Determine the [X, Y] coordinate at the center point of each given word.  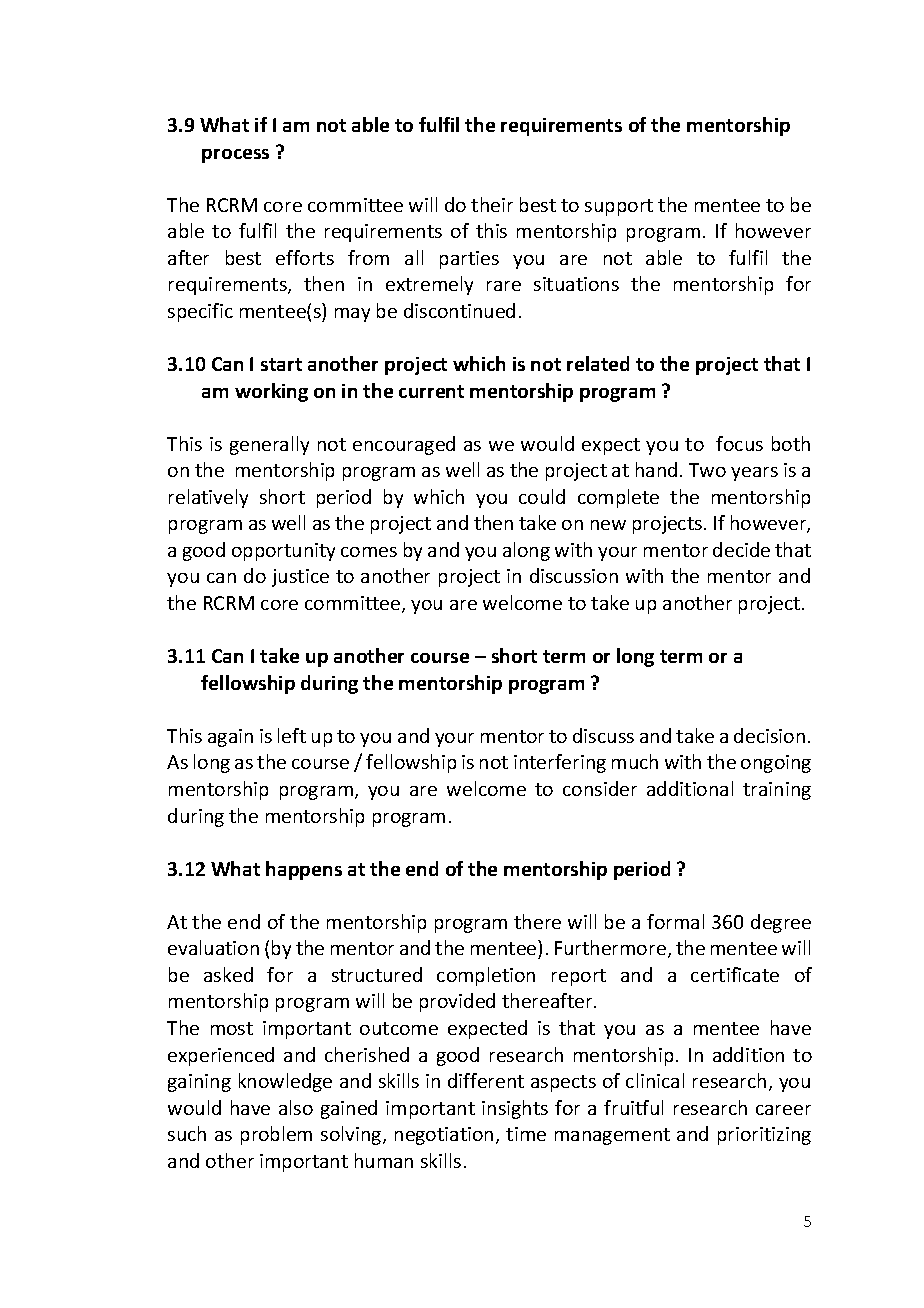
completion [486, 976]
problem [276, 1135]
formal [675, 921]
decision [769, 735]
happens [304, 870]
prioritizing [764, 1136]
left [292, 735]
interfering [560, 763]
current [431, 391]
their [492, 204]
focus [739, 443]
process [235, 156]
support [619, 207]
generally [269, 445]
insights [515, 1109]
